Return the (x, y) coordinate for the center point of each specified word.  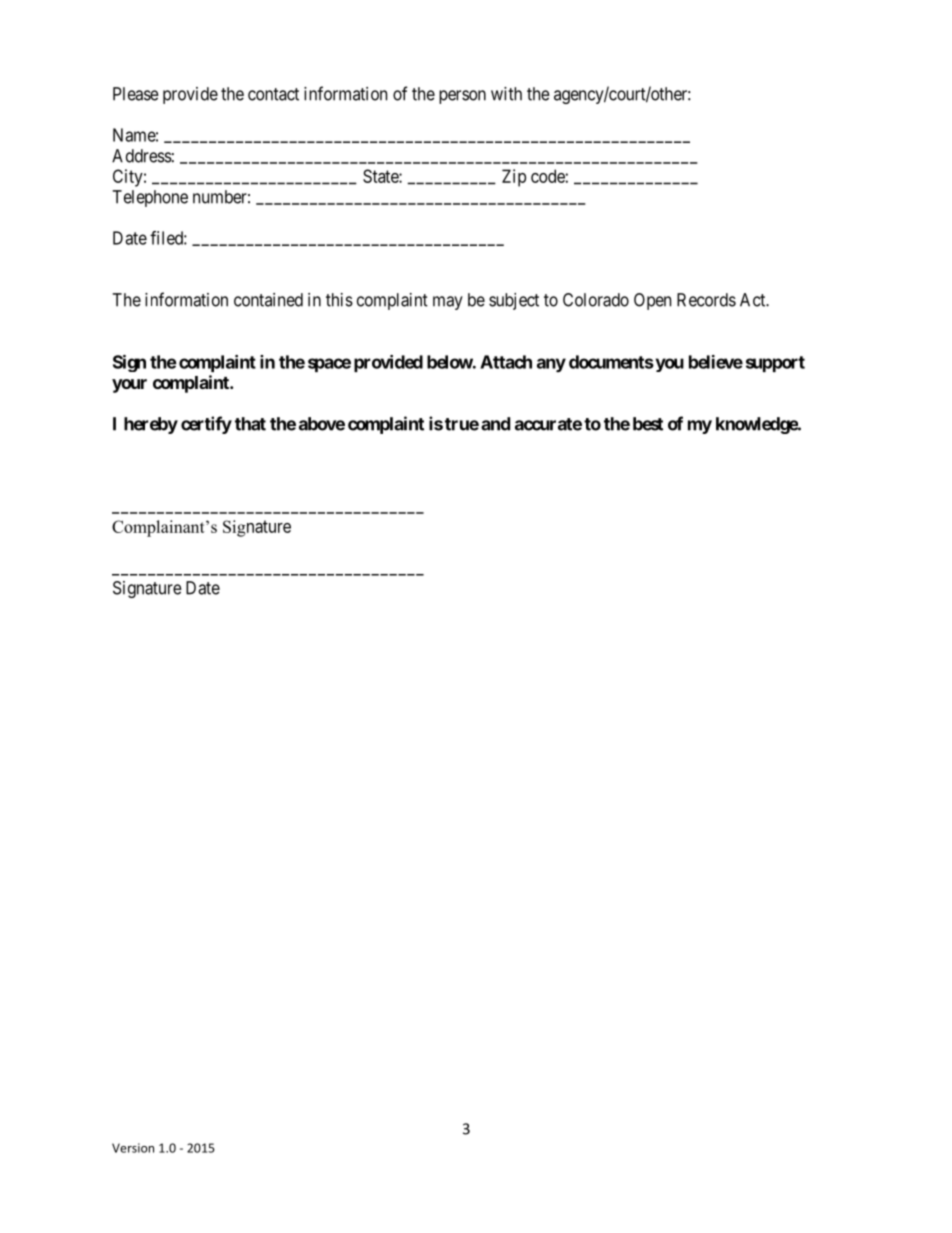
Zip (514, 178)
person (462, 97)
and (495, 424)
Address (142, 156)
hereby (151, 425)
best (648, 424)
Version (133, 1148)
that (250, 424)
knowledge (757, 425)
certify (206, 425)
